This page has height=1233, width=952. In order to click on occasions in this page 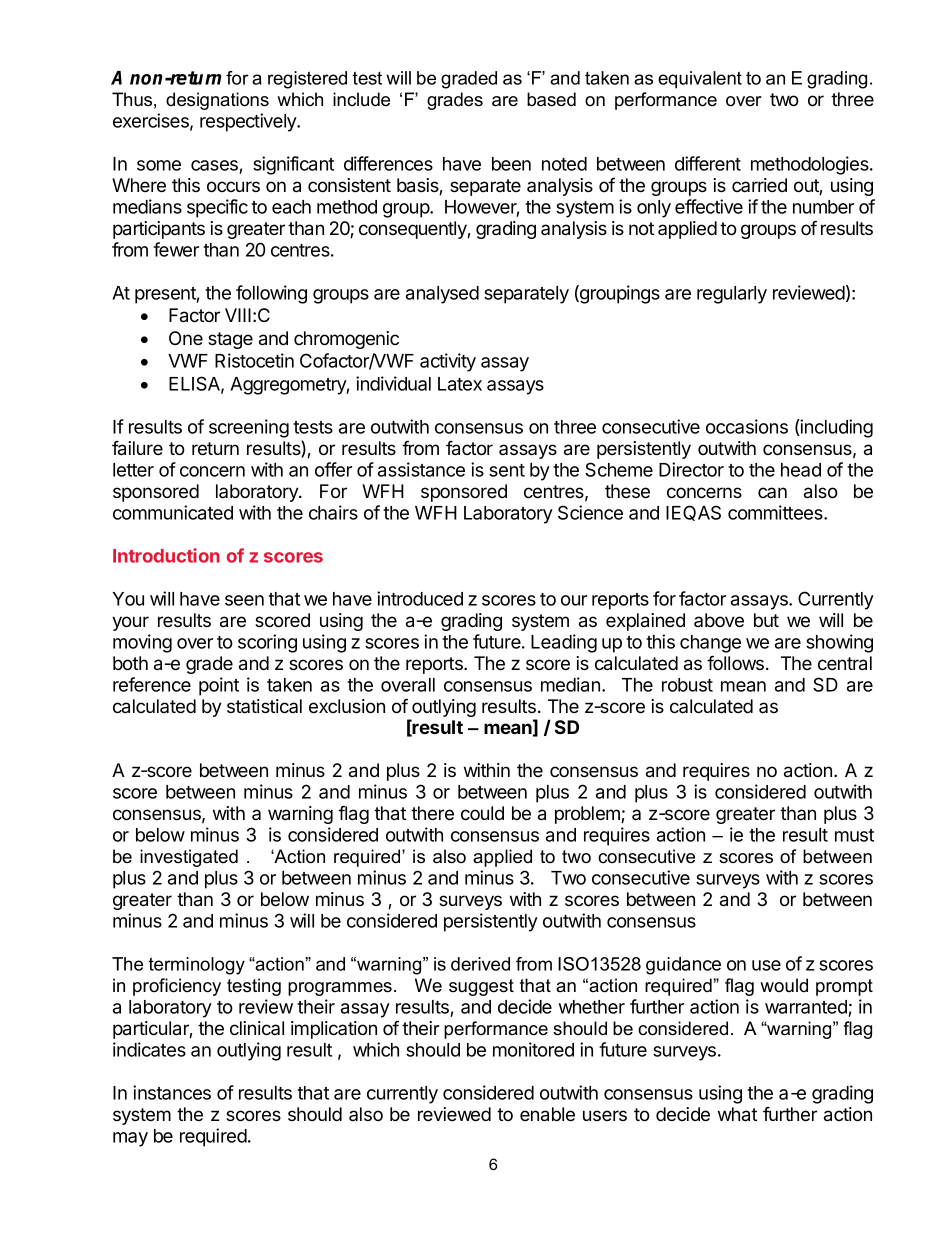, I will do `click(747, 426)`.
